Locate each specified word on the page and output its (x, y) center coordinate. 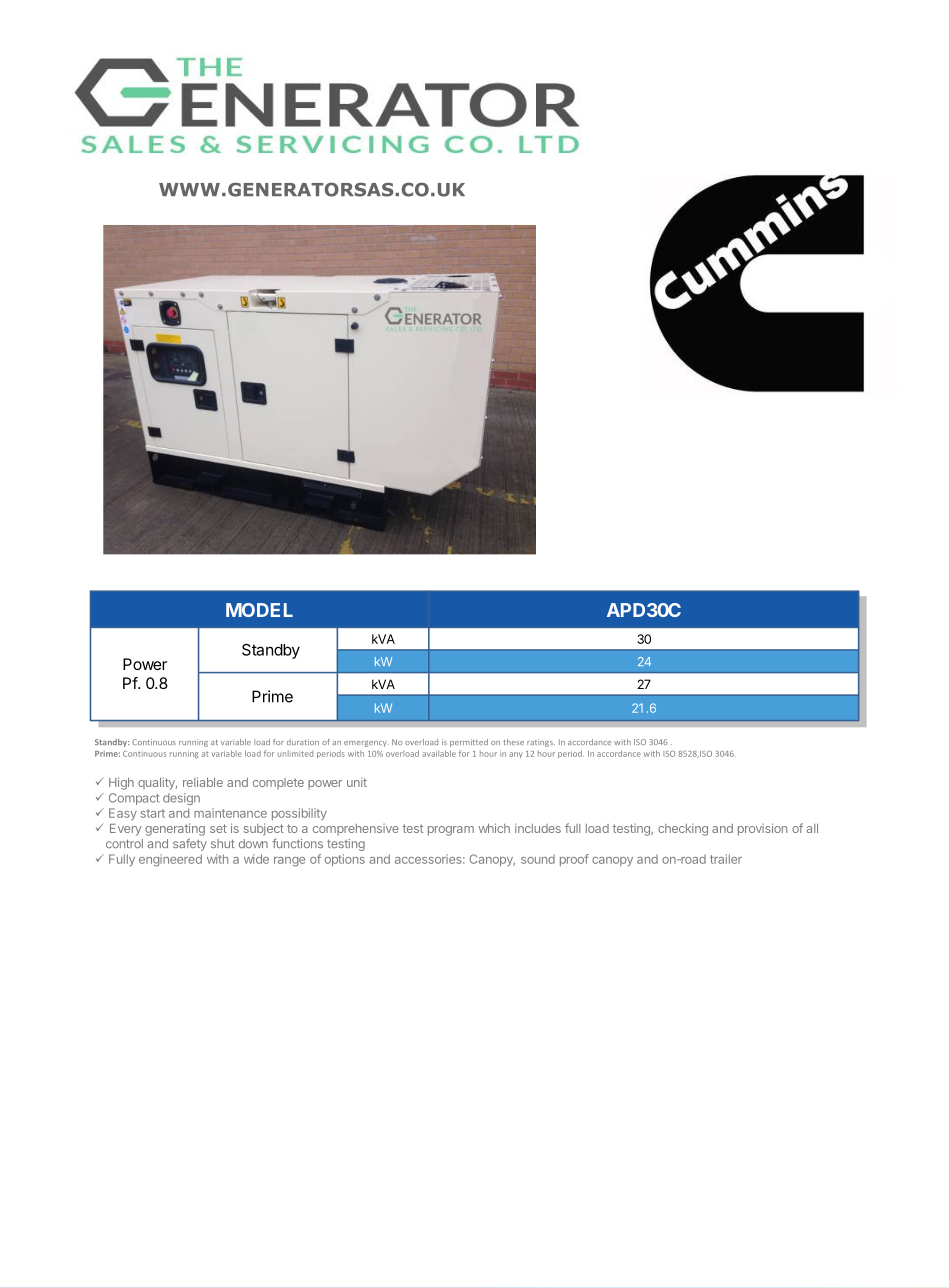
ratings (541, 743)
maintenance (230, 813)
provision (762, 829)
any (516, 755)
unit (357, 782)
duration (303, 742)
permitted (469, 743)
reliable (203, 782)
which (494, 828)
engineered (170, 860)
